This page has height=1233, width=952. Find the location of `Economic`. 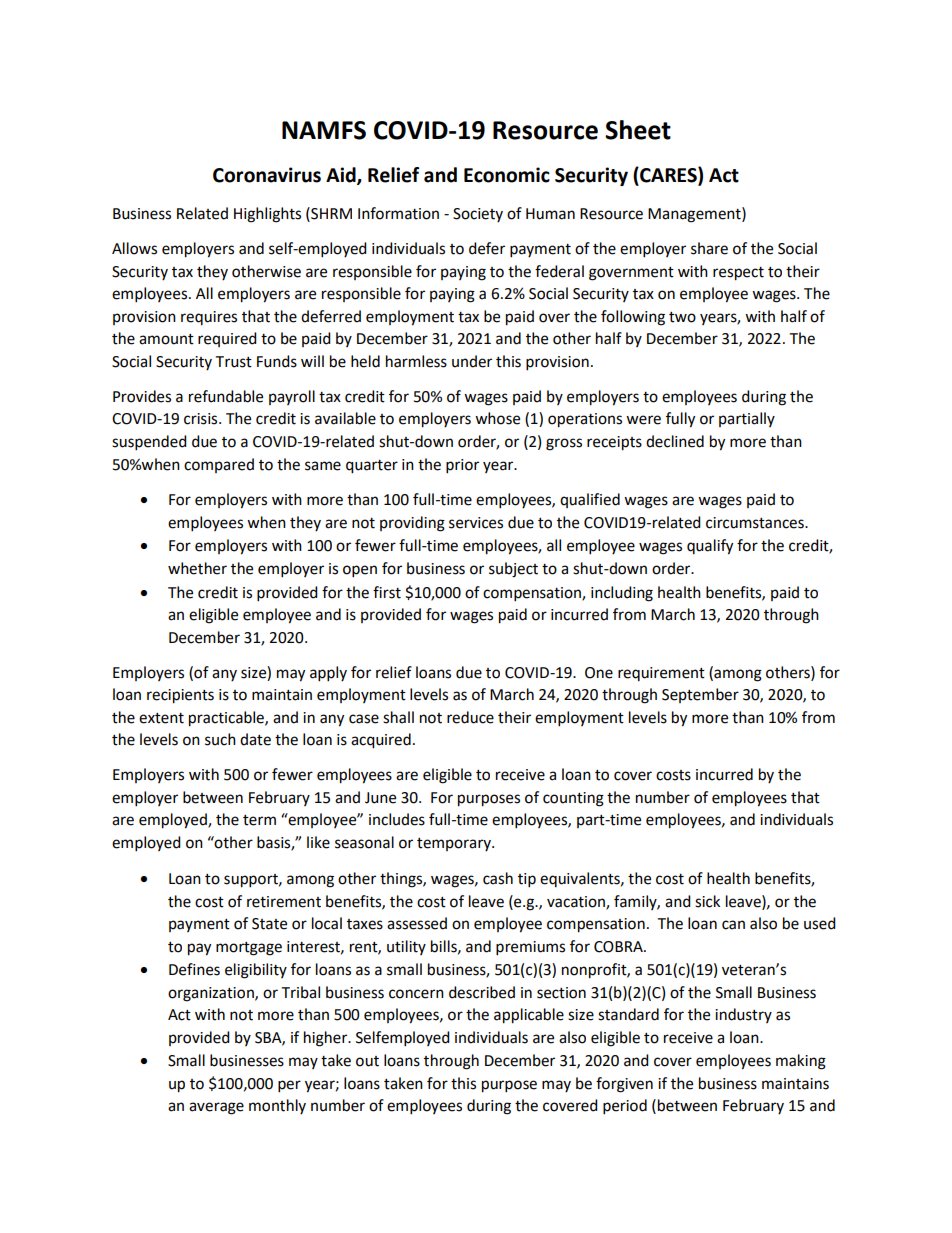

Economic is located at coordinates (507, 175).
